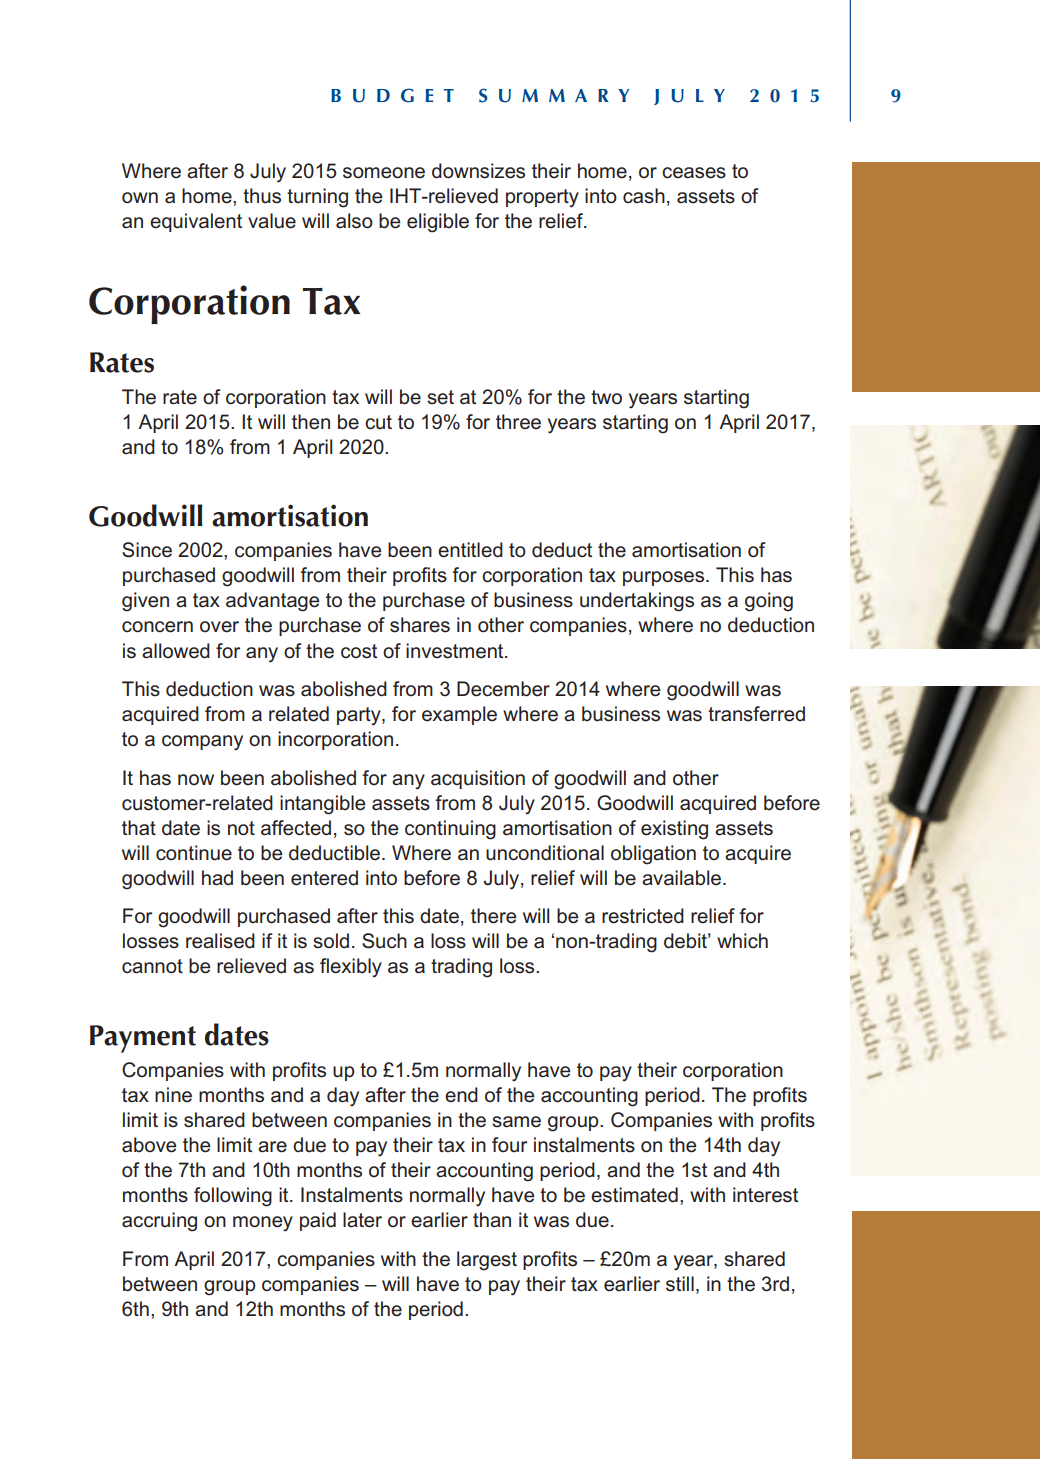  What do you see at coordinates (694, 173) in the image?
I see `ceases` at bounding box center [694, 173].
